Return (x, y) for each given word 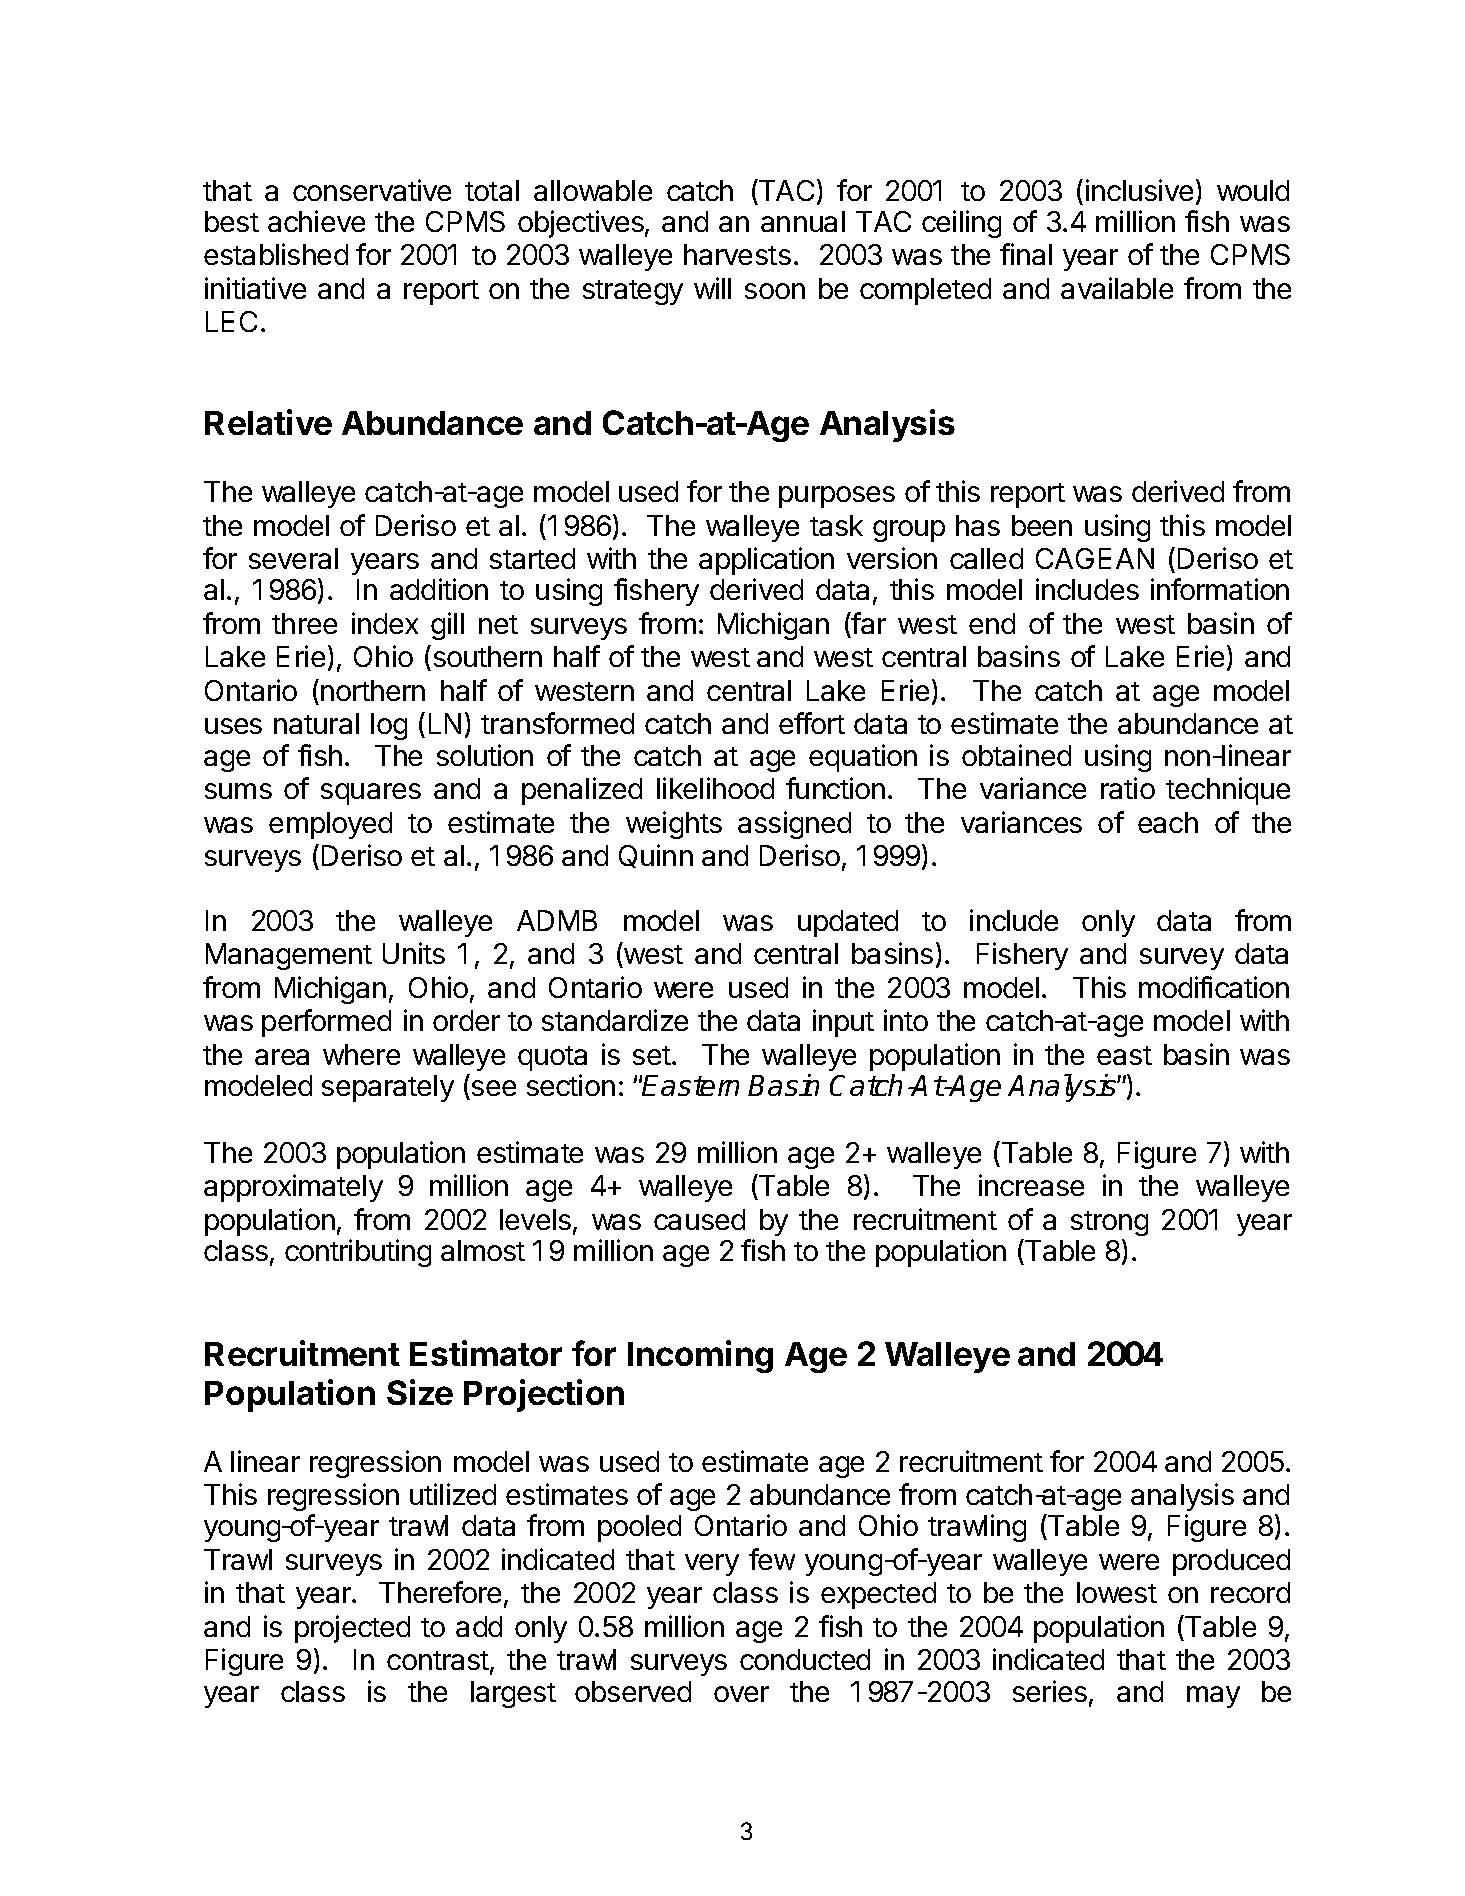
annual (803, 221)
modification (1214, 987)
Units (414, 953)
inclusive (1139, 190)
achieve (316, 221)
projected (352, 1629)
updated (848, 923)
